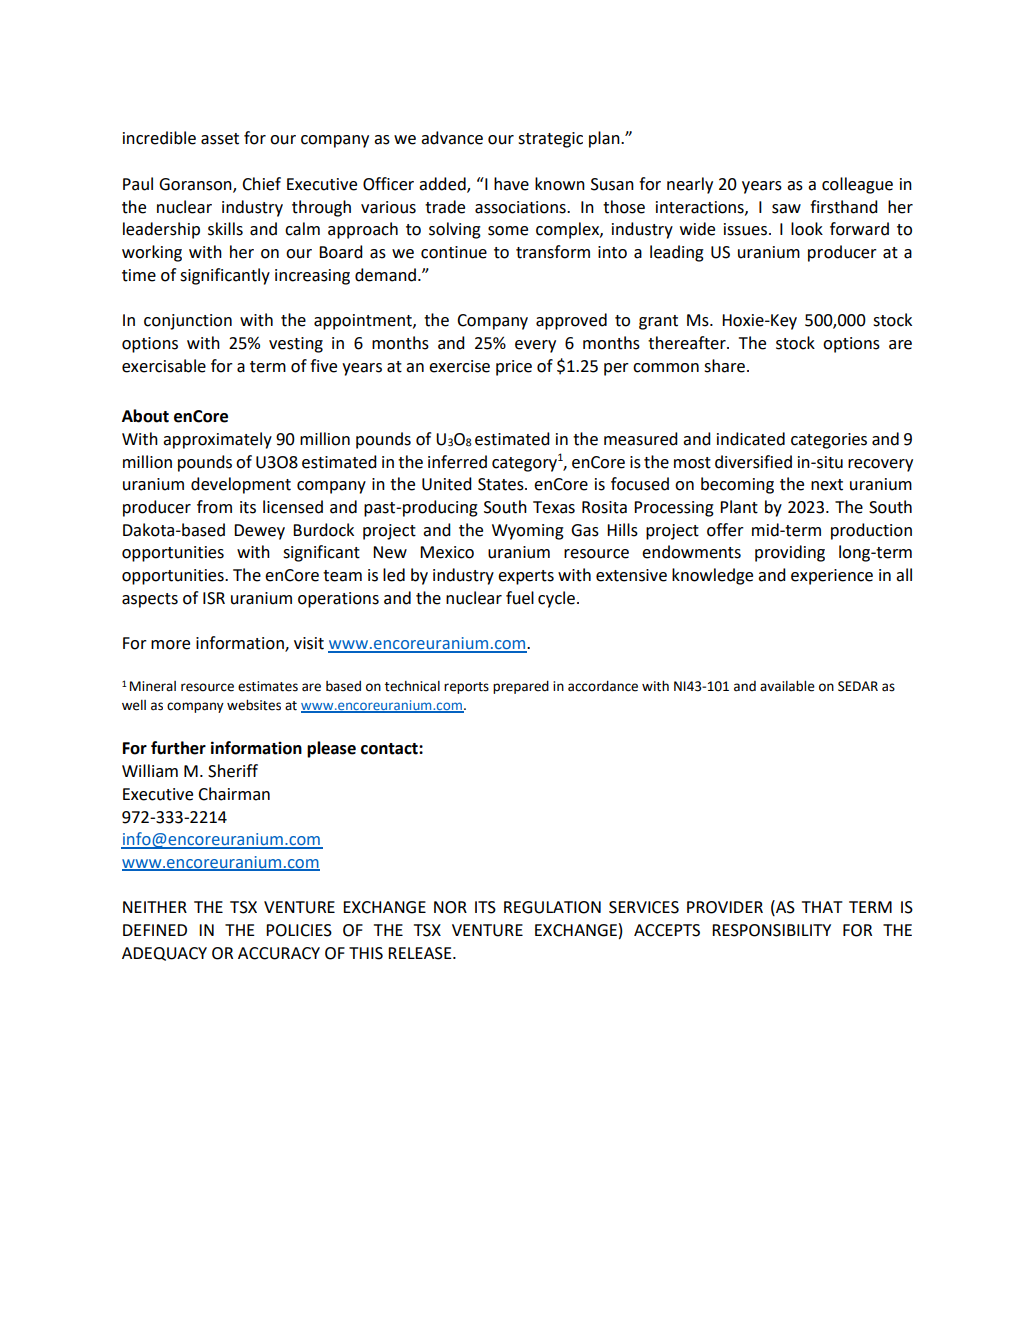 This screenshot has height=1339, width=1034. I want to click on further, so click(178, 748).
